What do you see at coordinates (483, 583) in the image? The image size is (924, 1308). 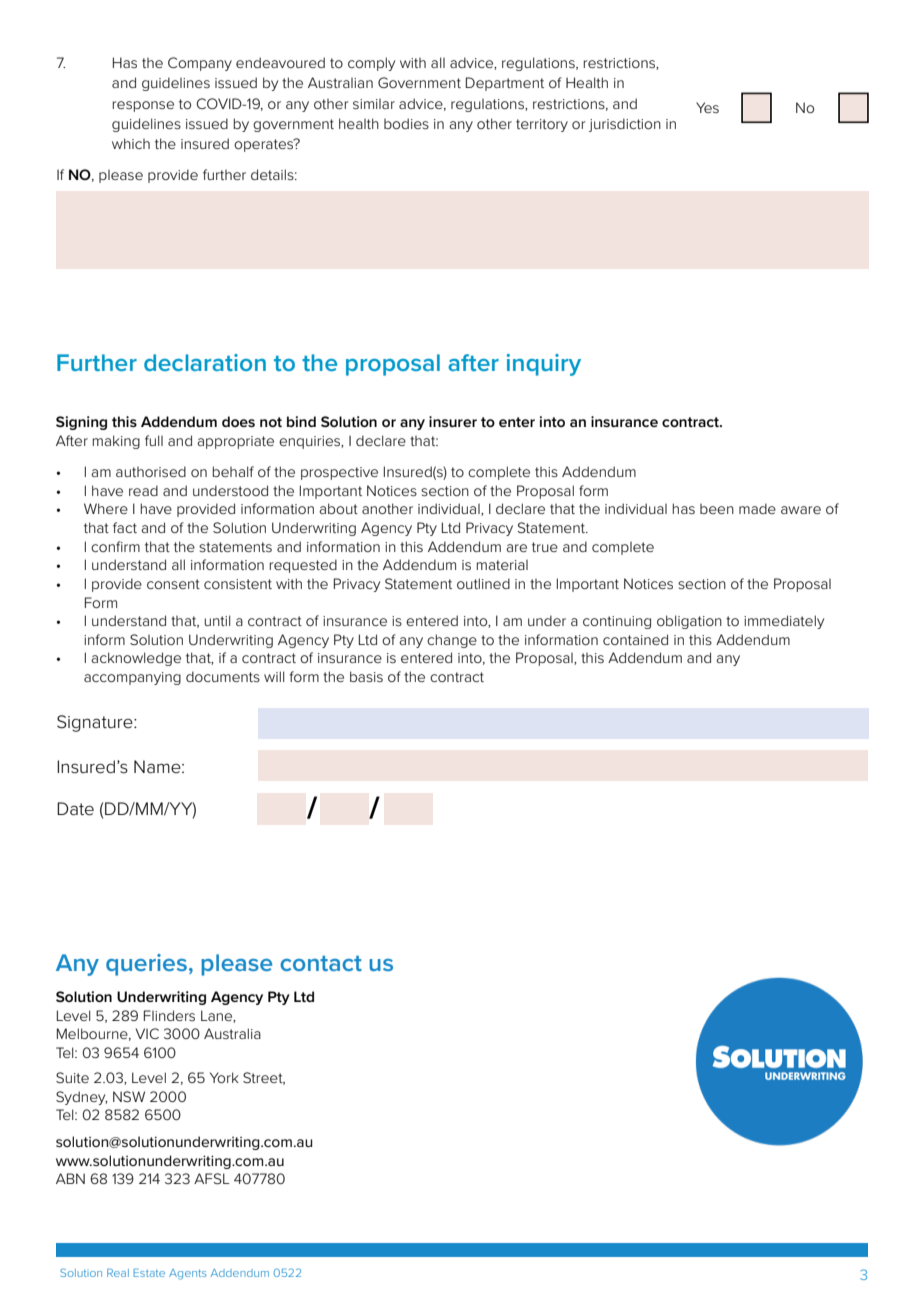 I see `outlined` at bounding box center [483, 583].
